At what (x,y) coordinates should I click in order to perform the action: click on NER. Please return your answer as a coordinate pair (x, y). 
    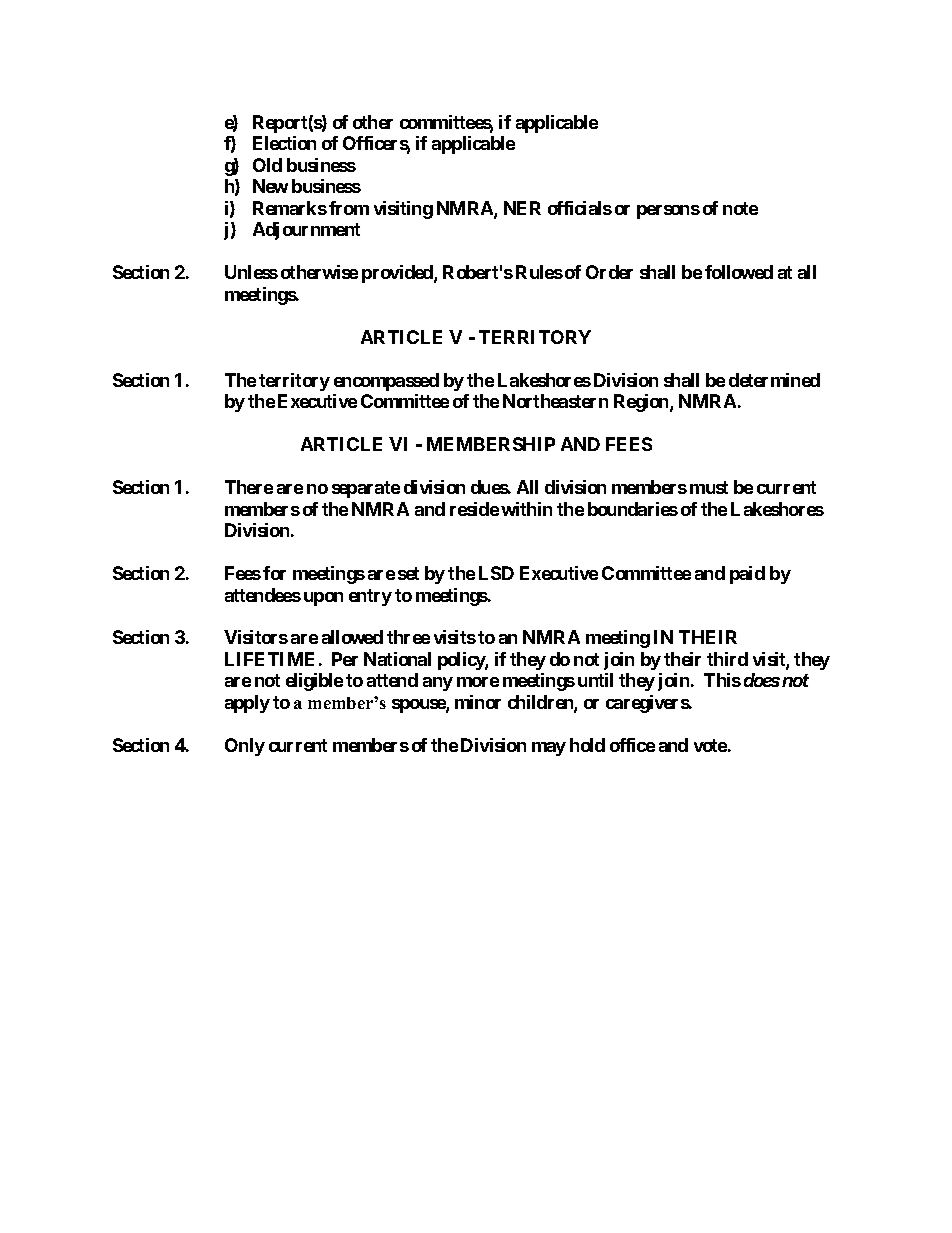
    Looking at the image, I should click on (522, 208).
